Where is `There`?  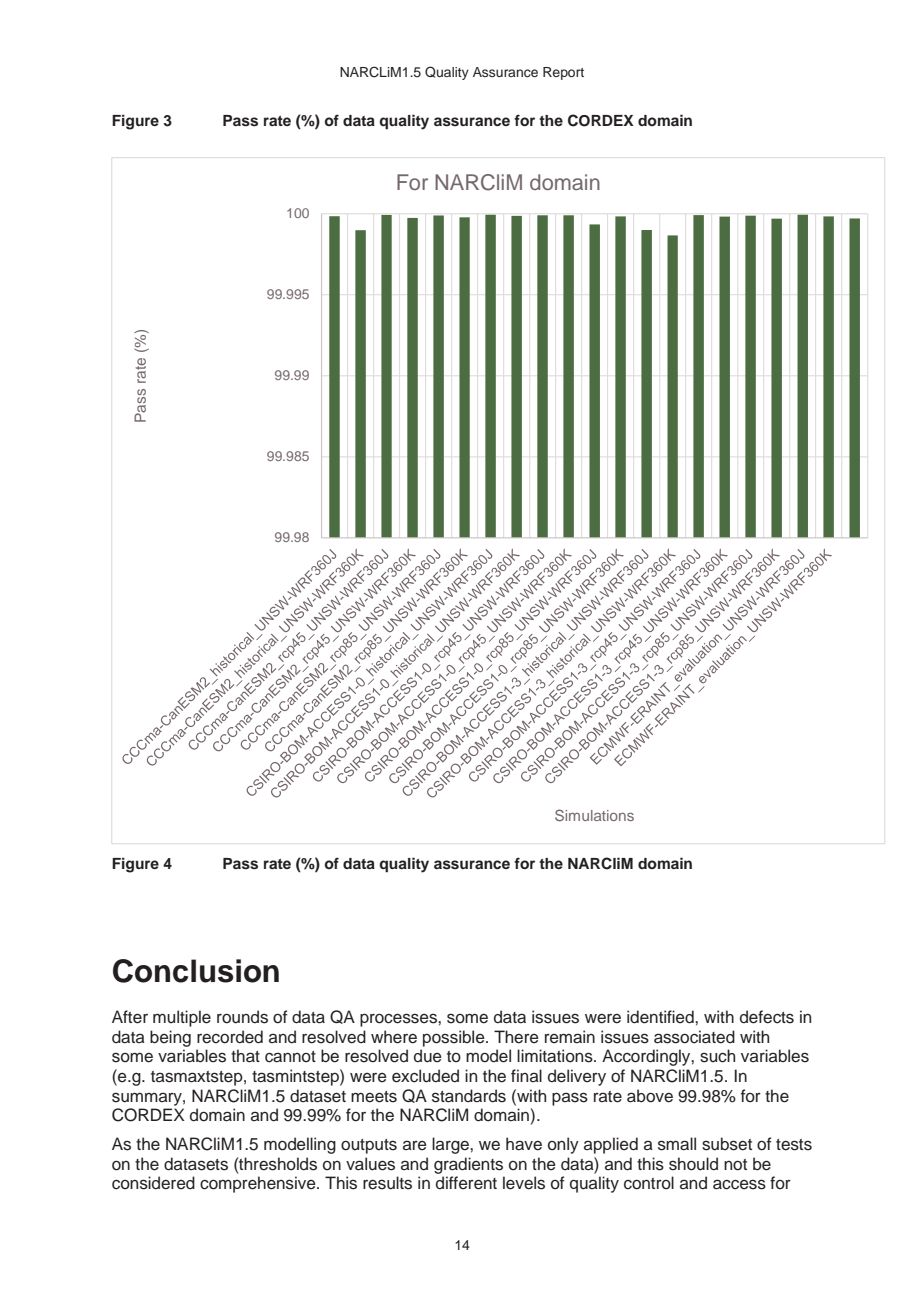 There is located at coordinates (516, 1037).
